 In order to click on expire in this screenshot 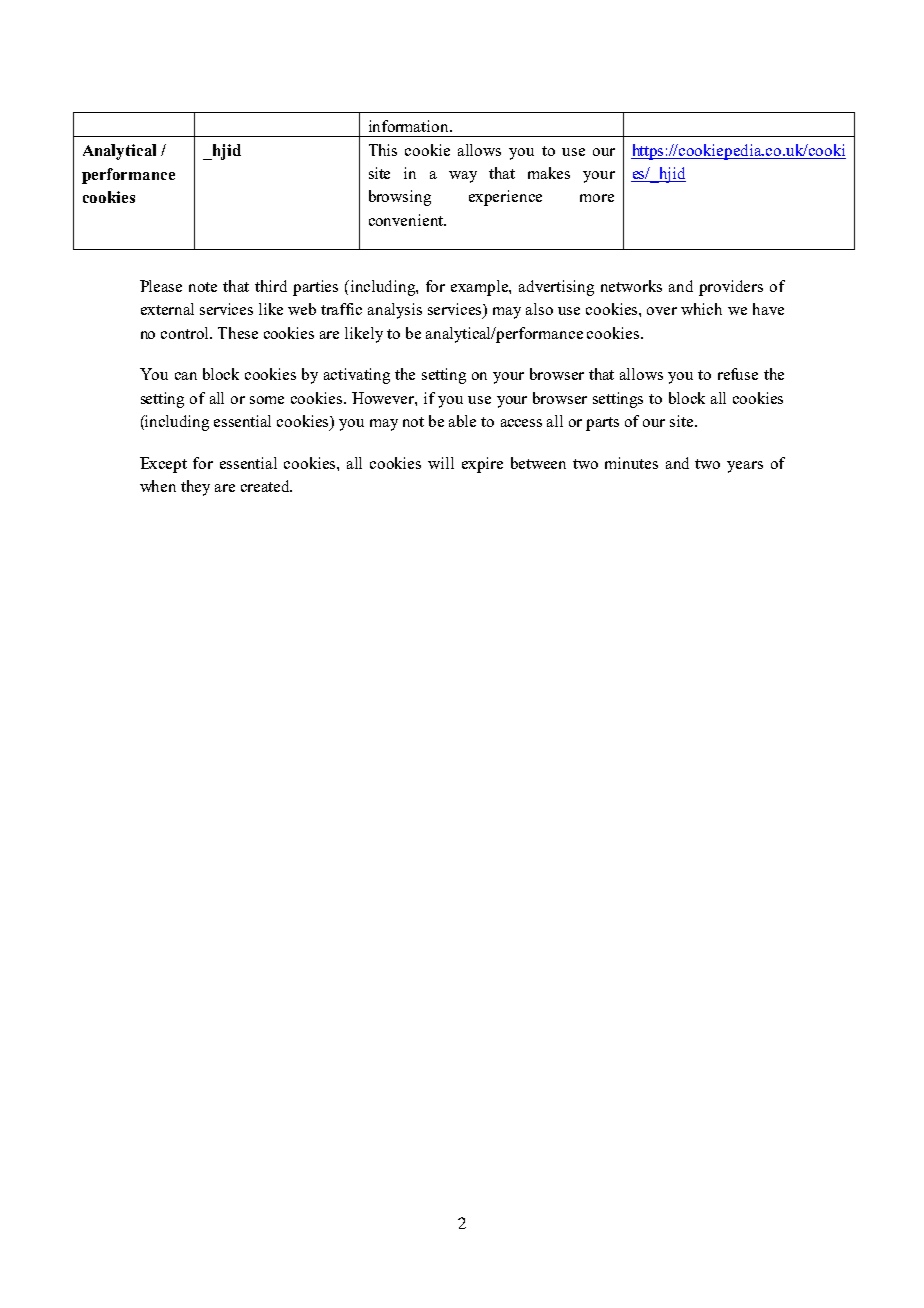, I will do `click(482, 465)`.
